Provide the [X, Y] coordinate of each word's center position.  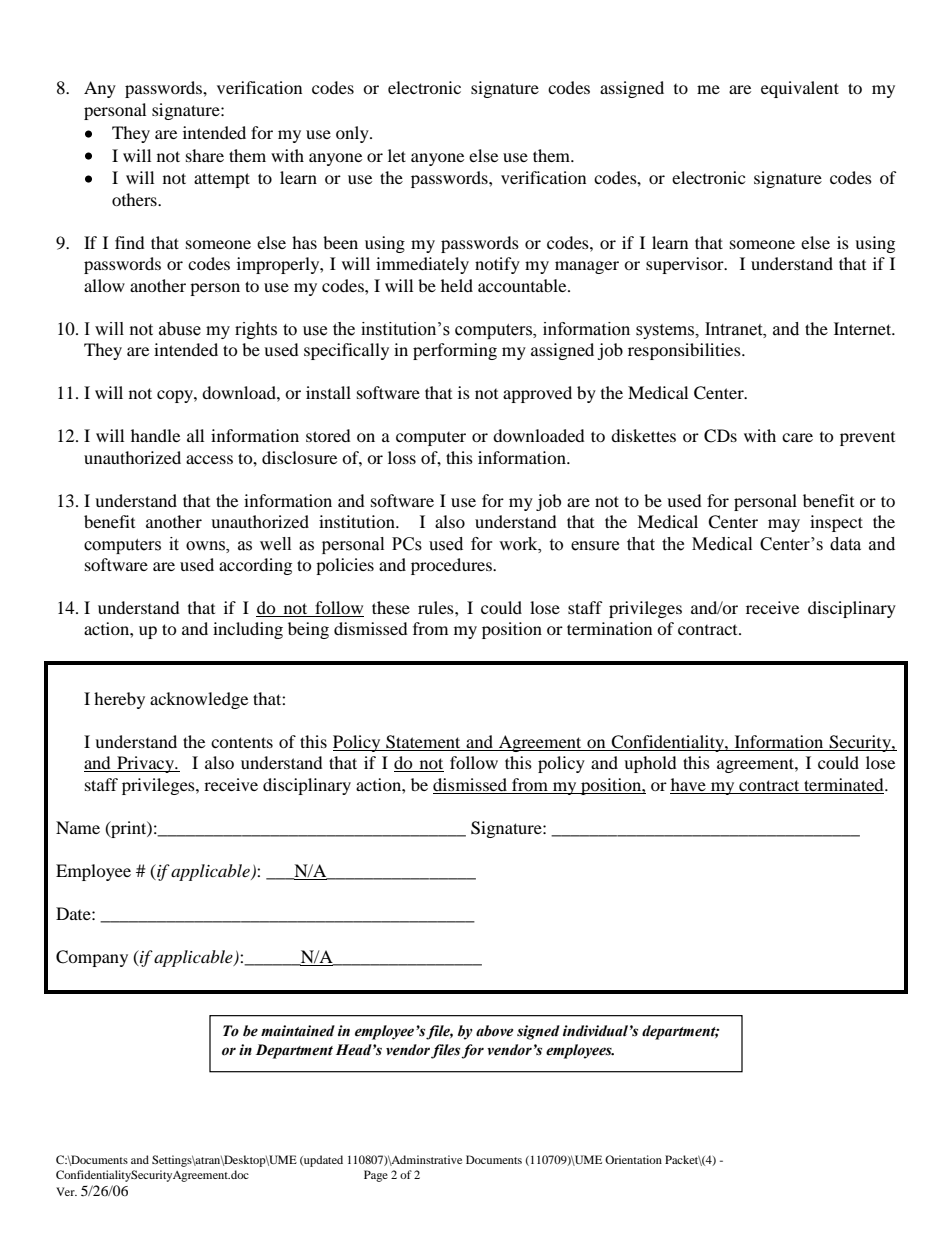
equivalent [800, 89]
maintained [298, 1031]
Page [376, 1176]
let [397, 155]
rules [437, 607]
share [205, 155]
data [845, 544]
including [248, 630]
